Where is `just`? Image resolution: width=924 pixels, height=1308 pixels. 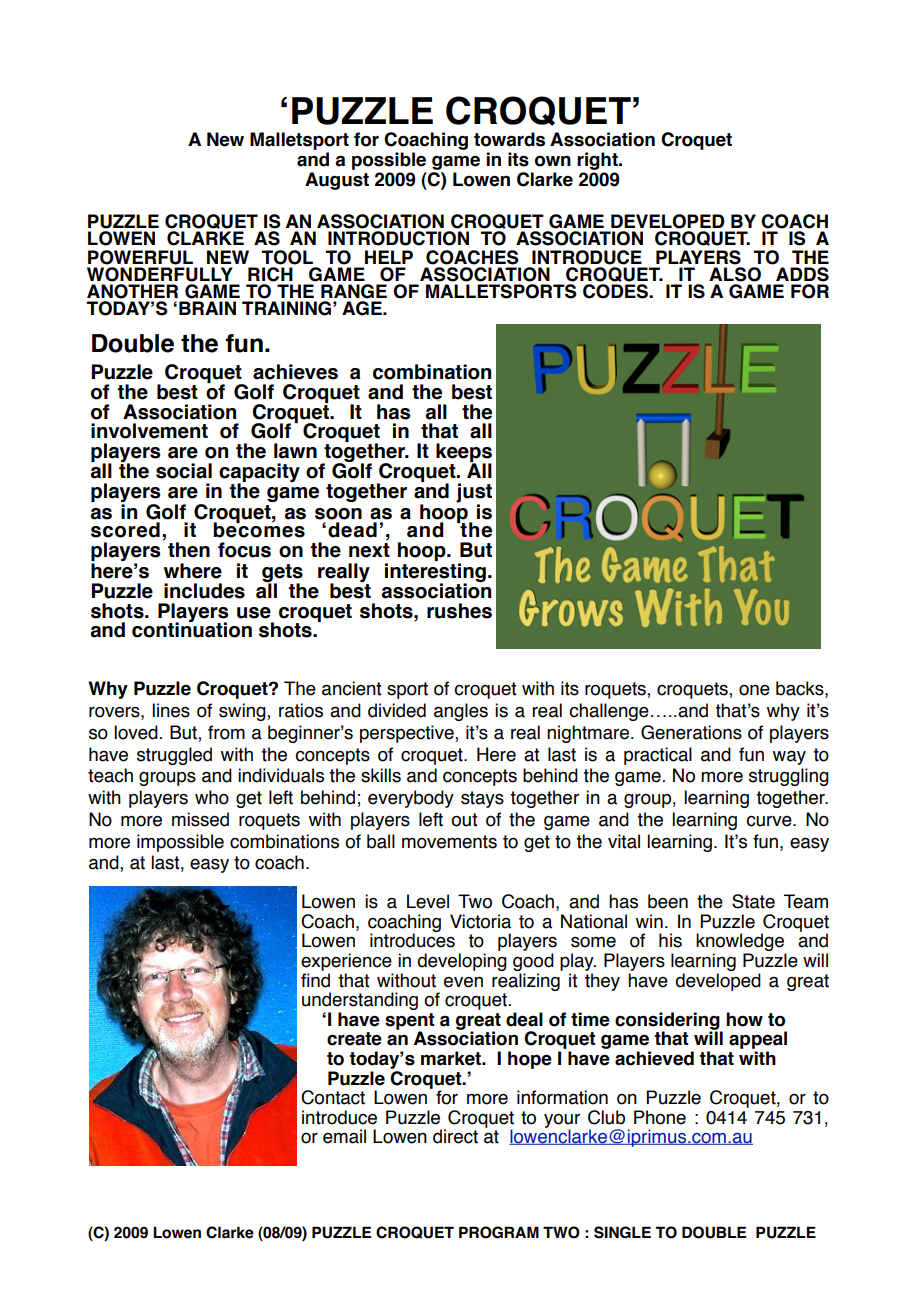 just is located at coordinates (474, 494).
